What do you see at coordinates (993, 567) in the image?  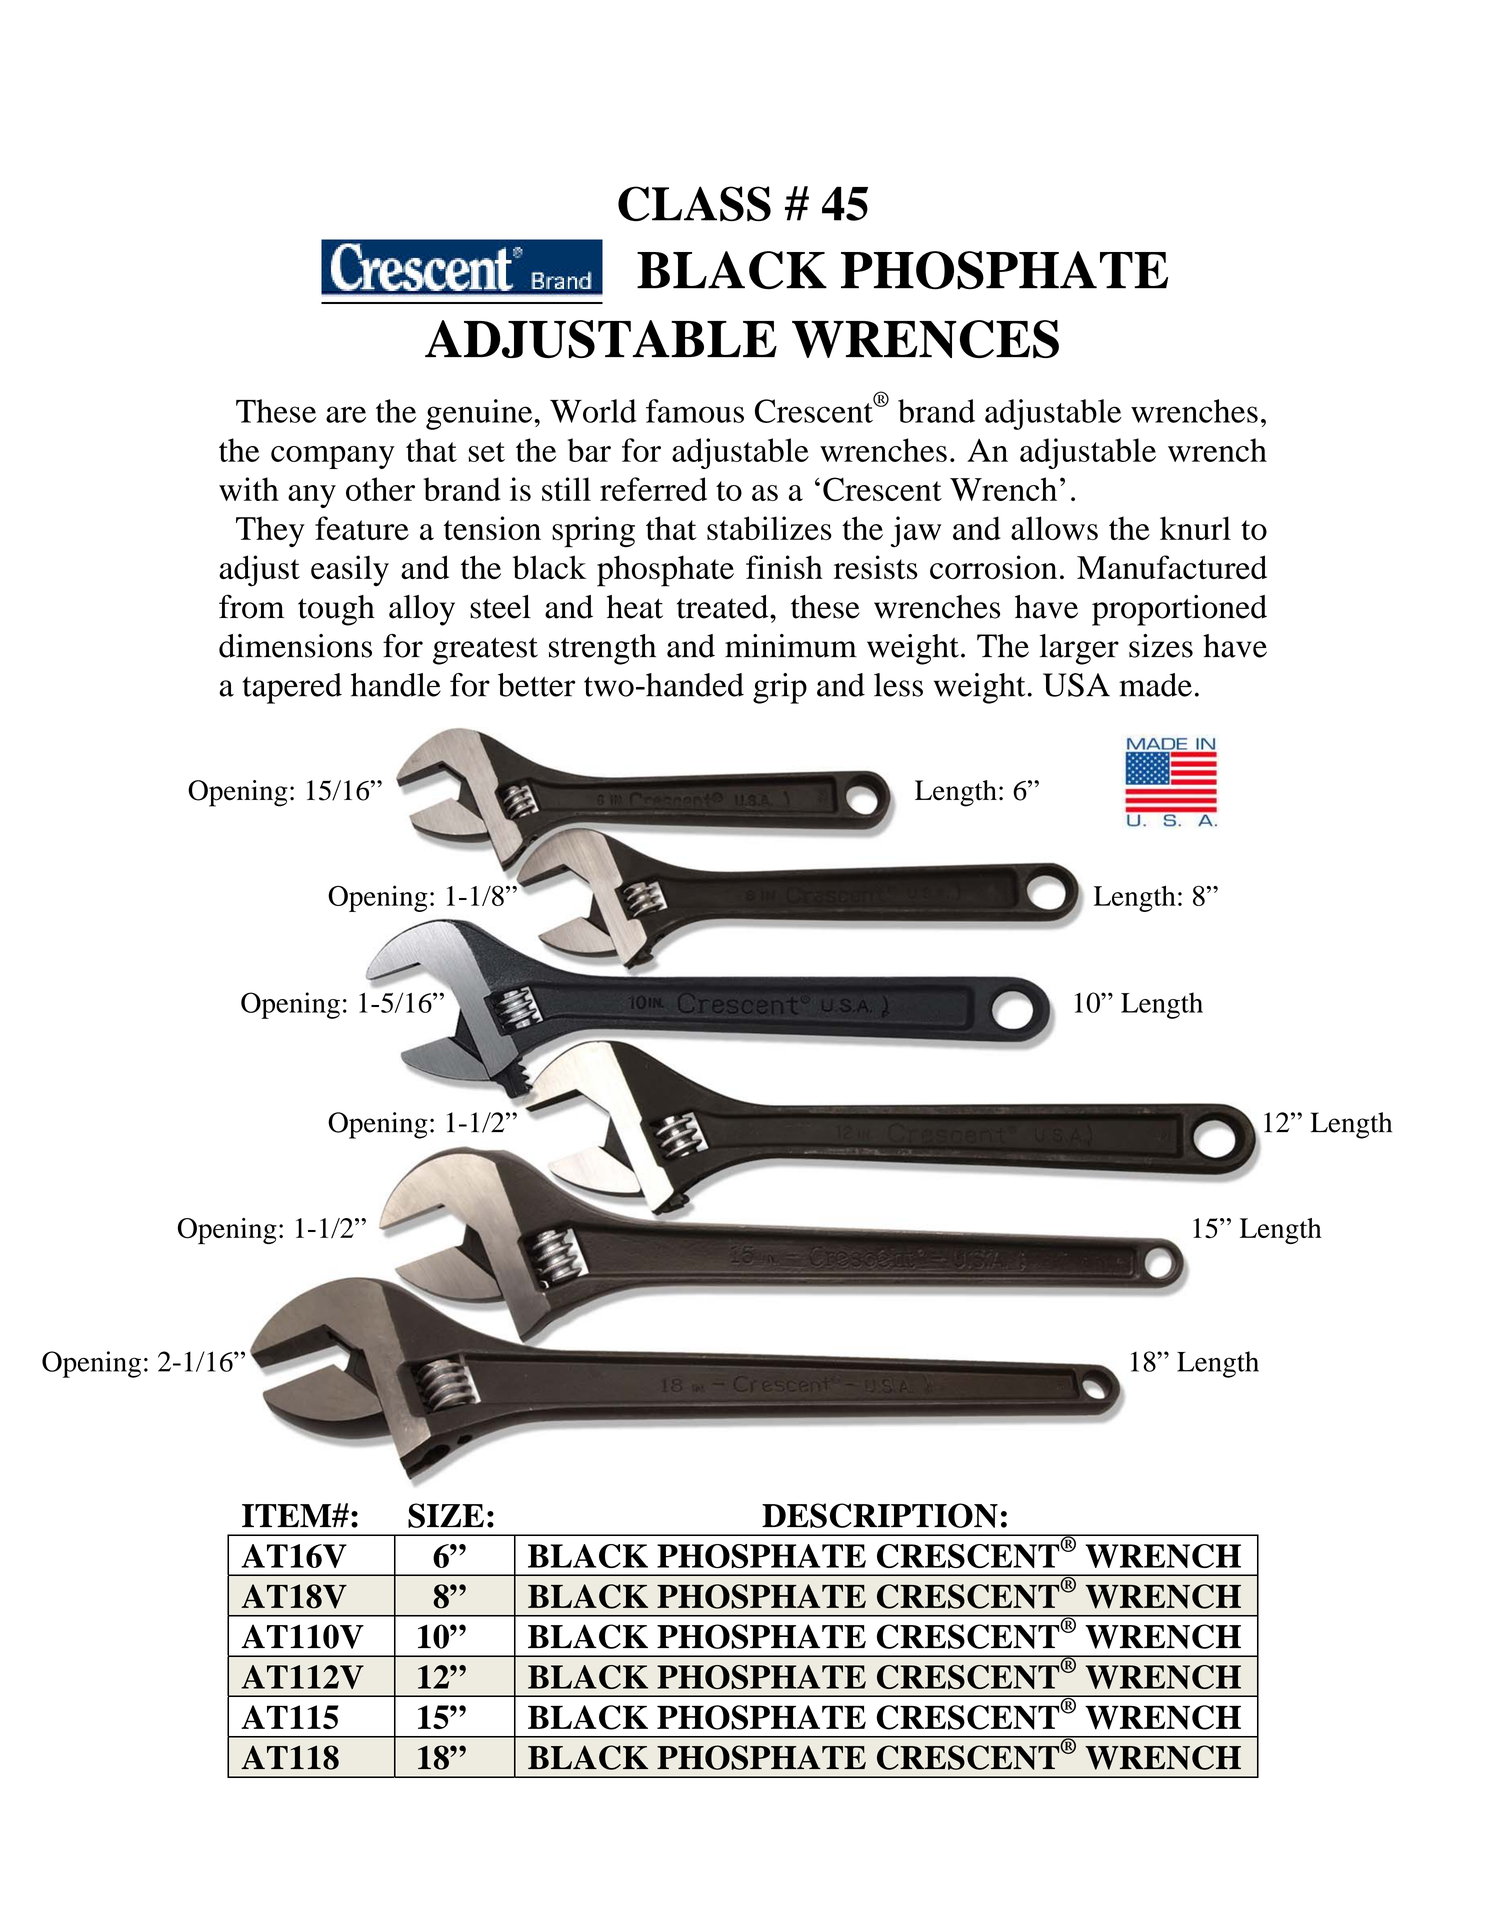 I see `corrosion` at bounding box center [993, 567].
